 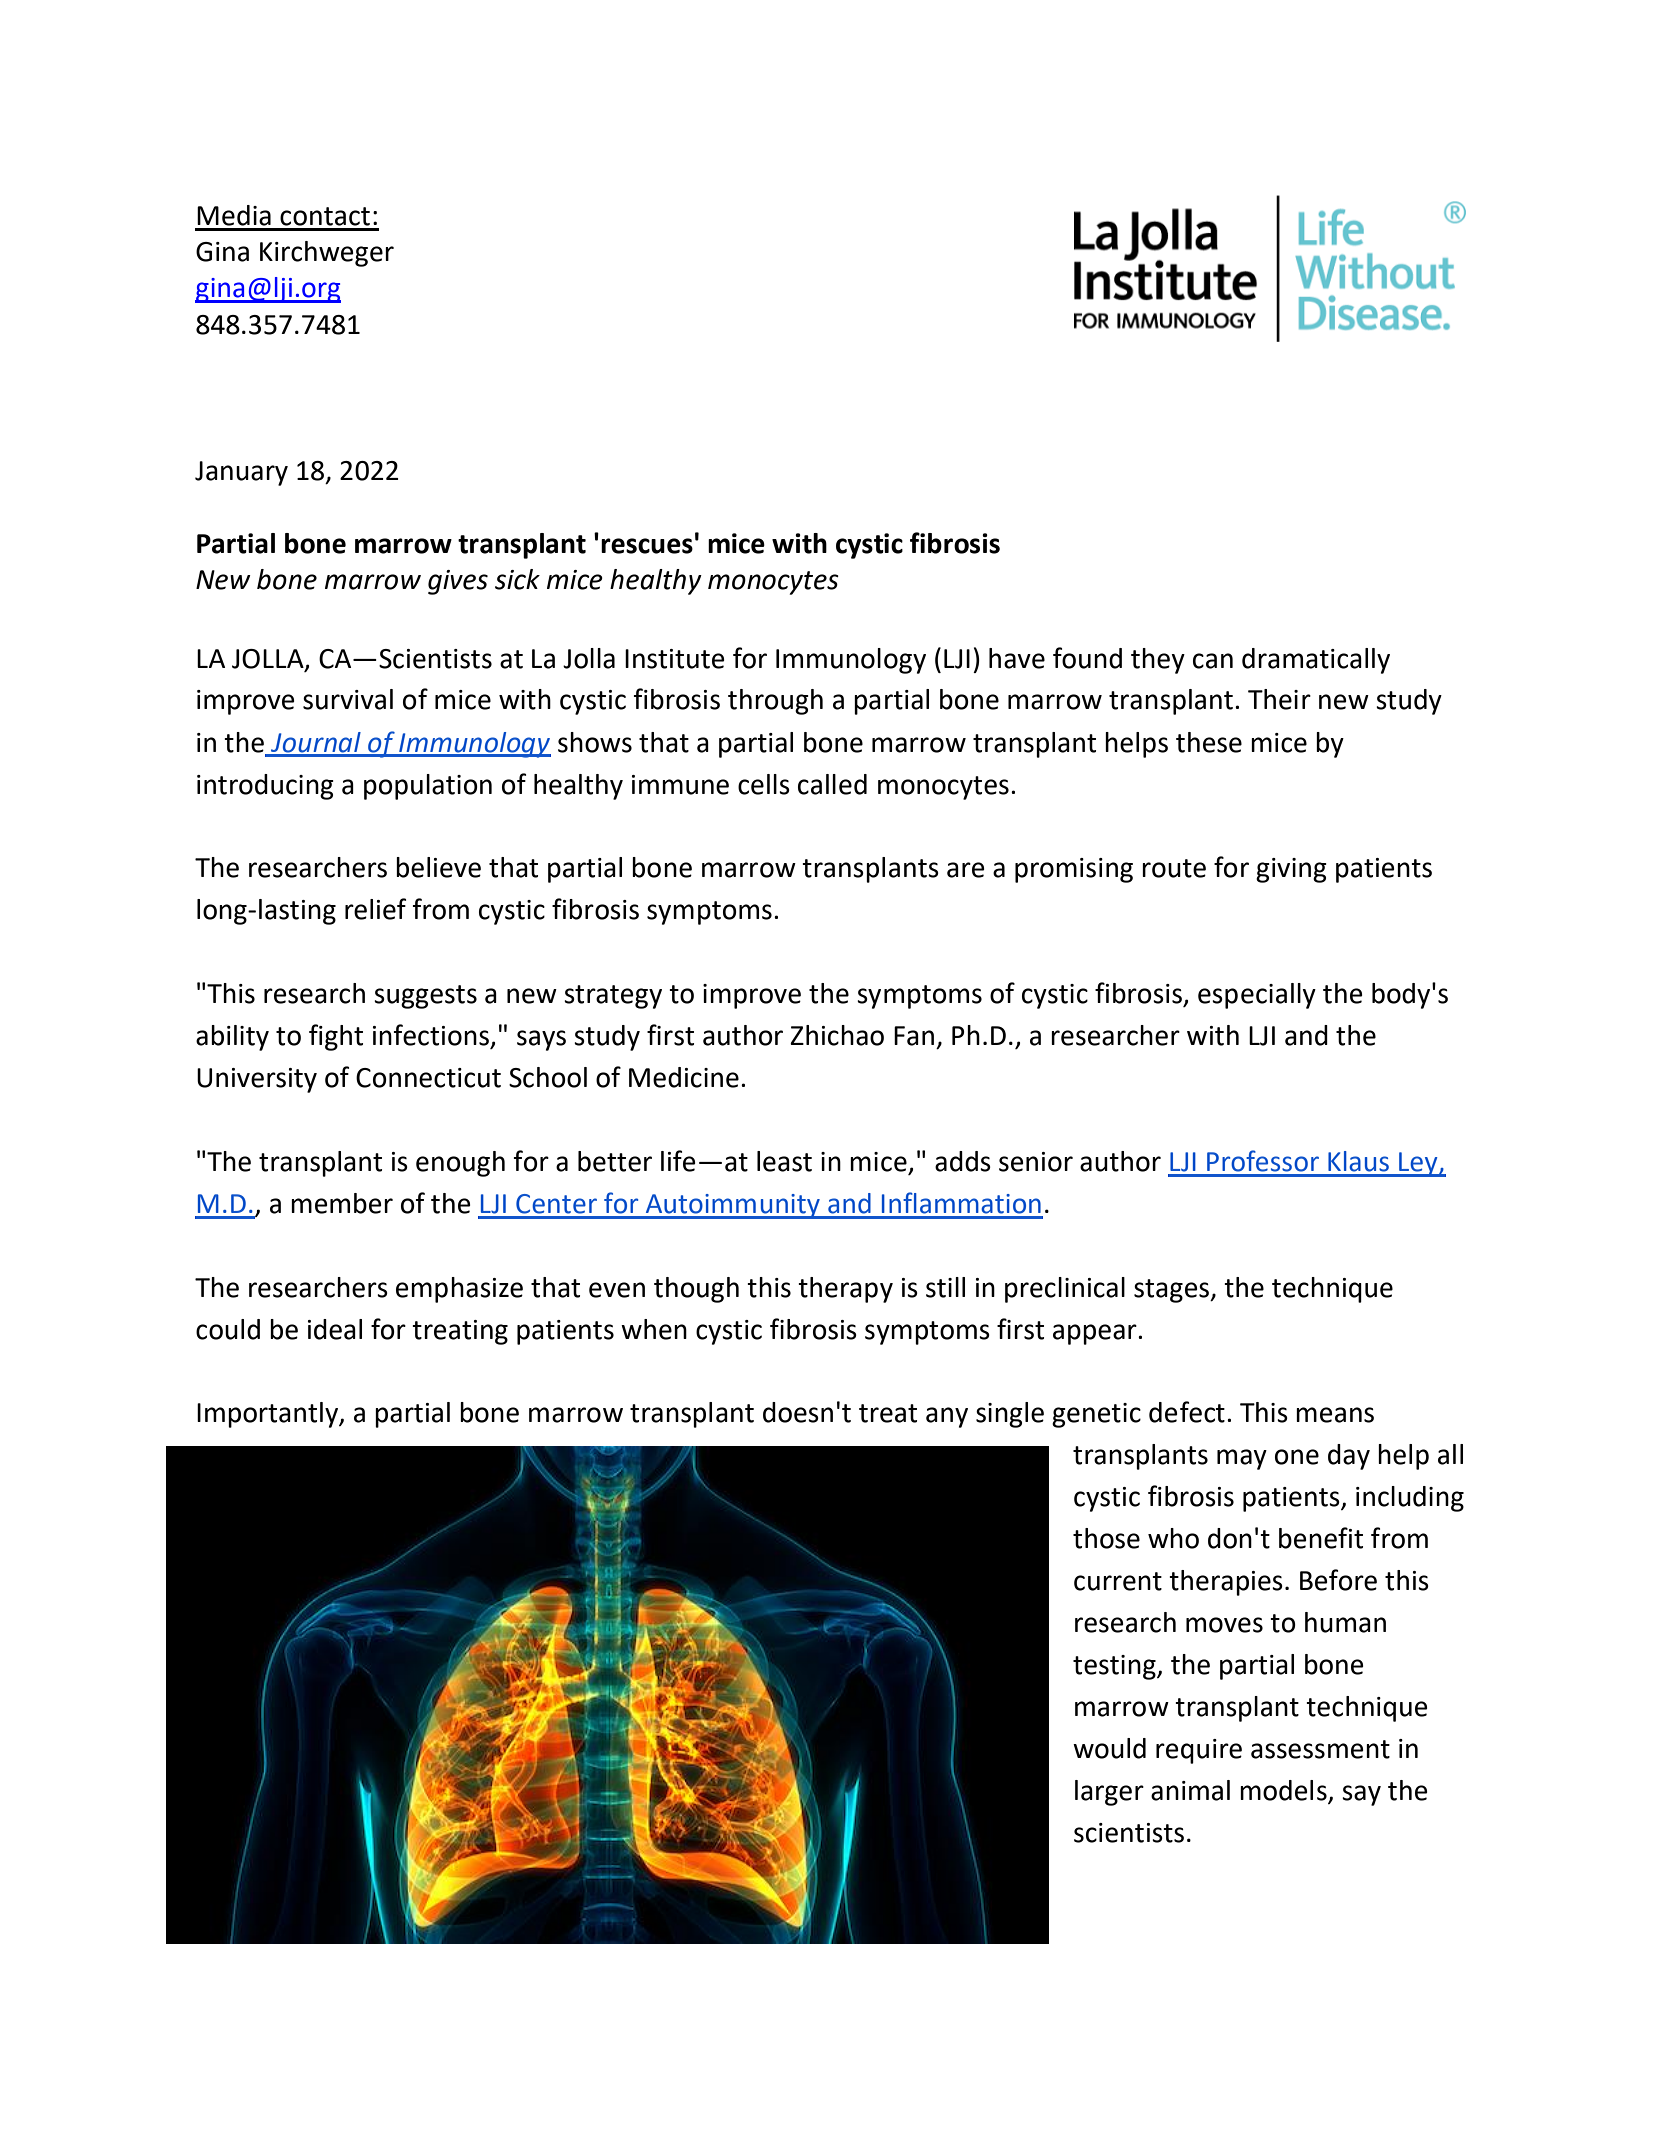 I want to click on ideal, so click(x=335, y=1329).
